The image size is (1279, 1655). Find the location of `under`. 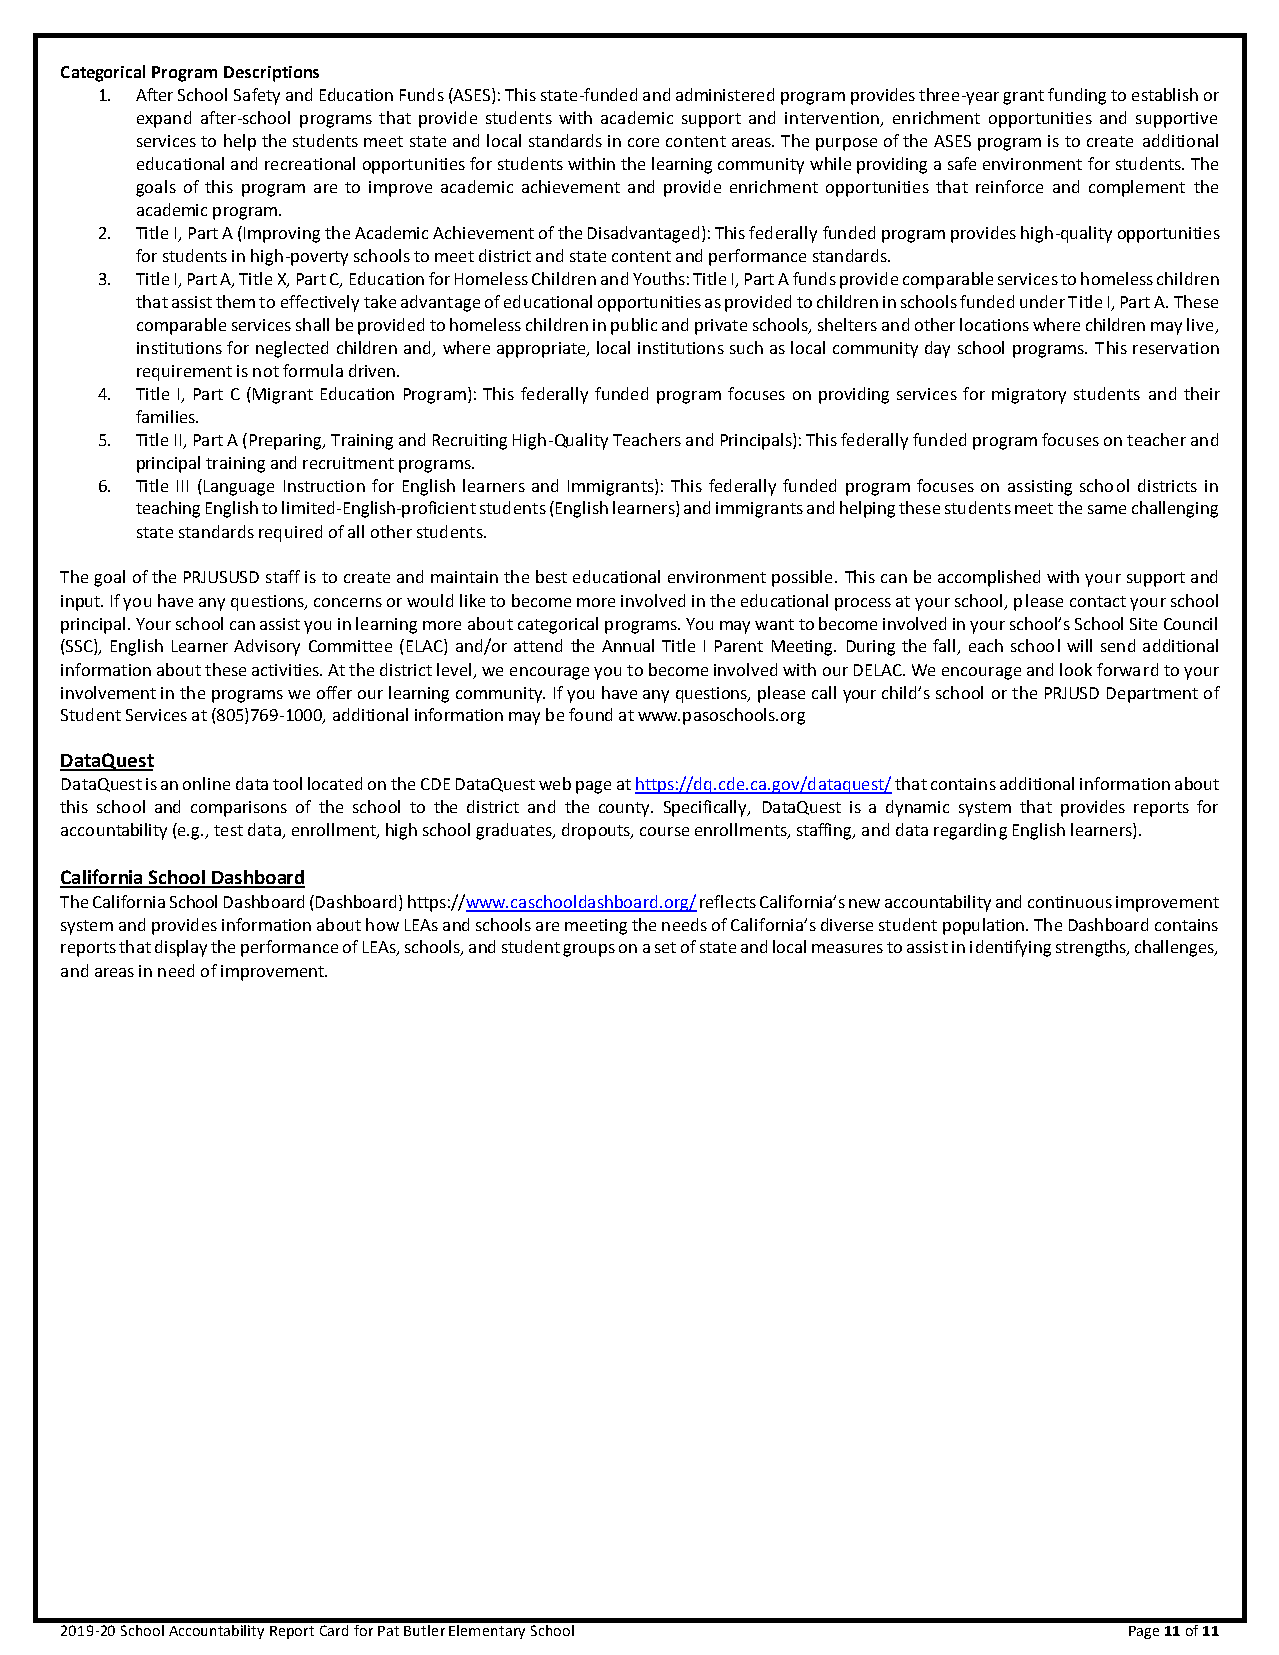

under is located at coordinates (1042, 301).
